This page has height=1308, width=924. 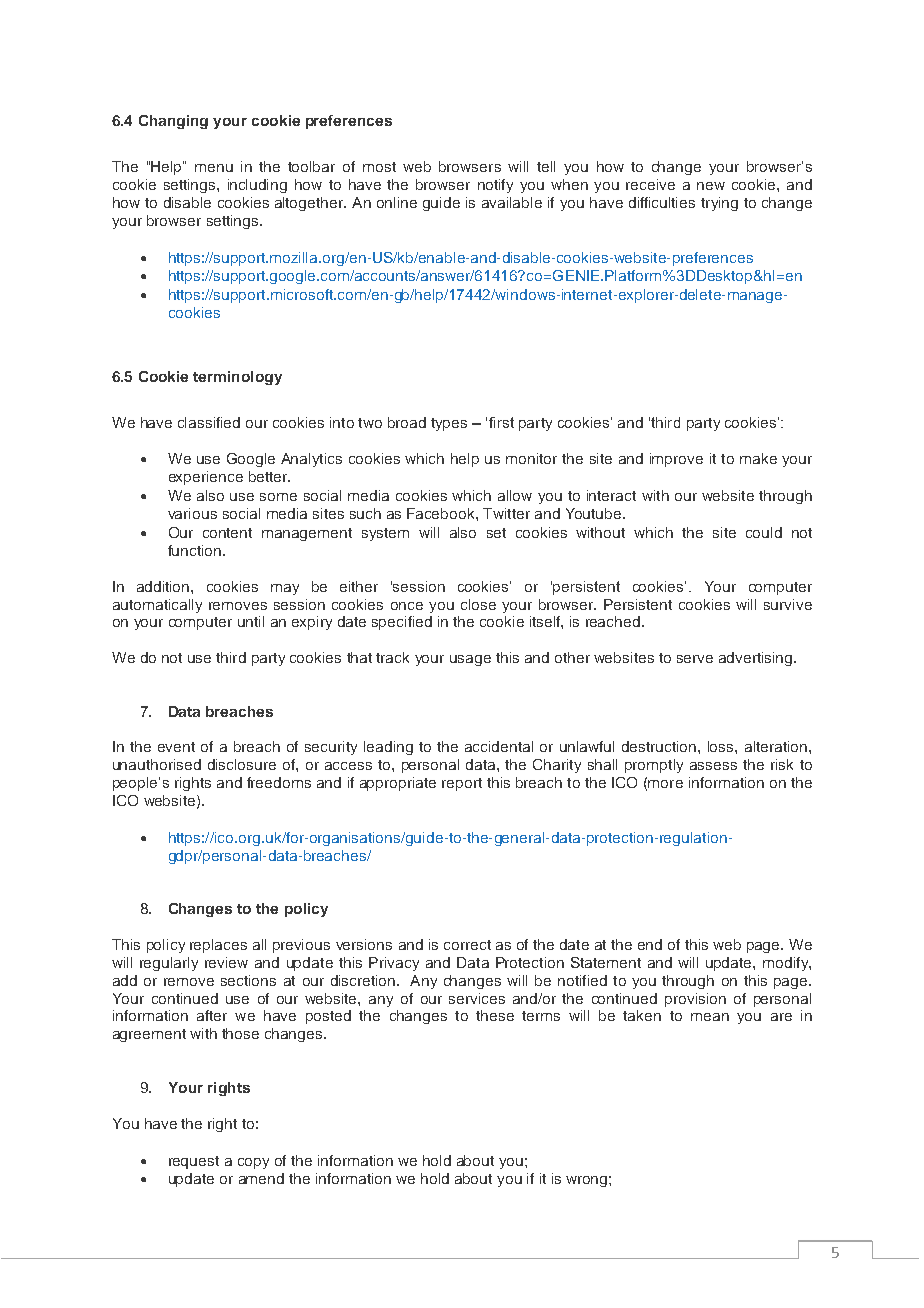 What do you see at coordinates (495, 186) in the page?
I see `notify` at bounding box center [495, 186].
